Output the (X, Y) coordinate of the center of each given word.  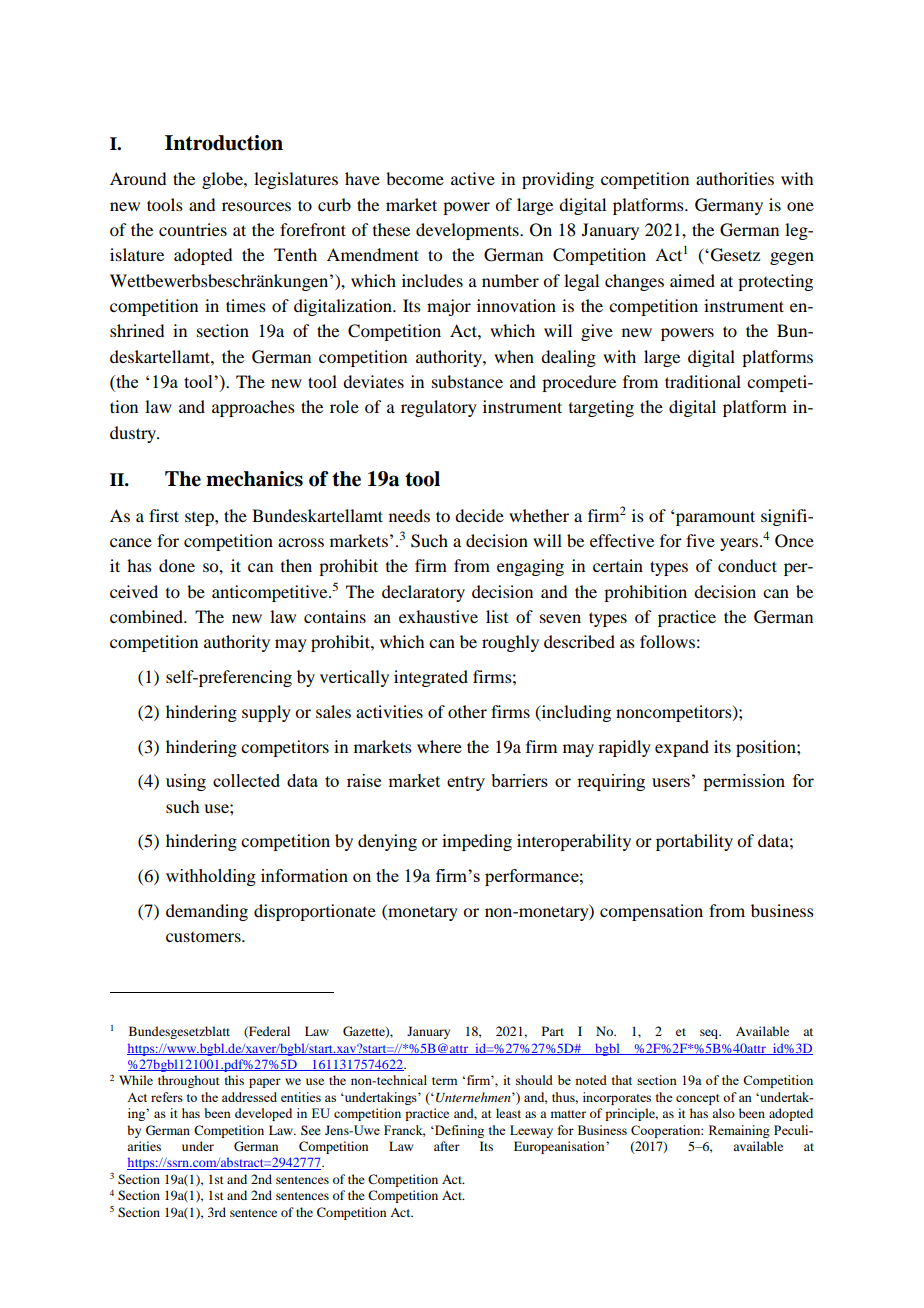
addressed (249, 1097)
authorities (735, 178)
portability (694, 842)
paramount (714, 517)
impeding (477, 842)
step (200, 519)
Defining (458, 1131)
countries (193, 229)
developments (468, 231)
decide (479, 515)
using (186, 782)
